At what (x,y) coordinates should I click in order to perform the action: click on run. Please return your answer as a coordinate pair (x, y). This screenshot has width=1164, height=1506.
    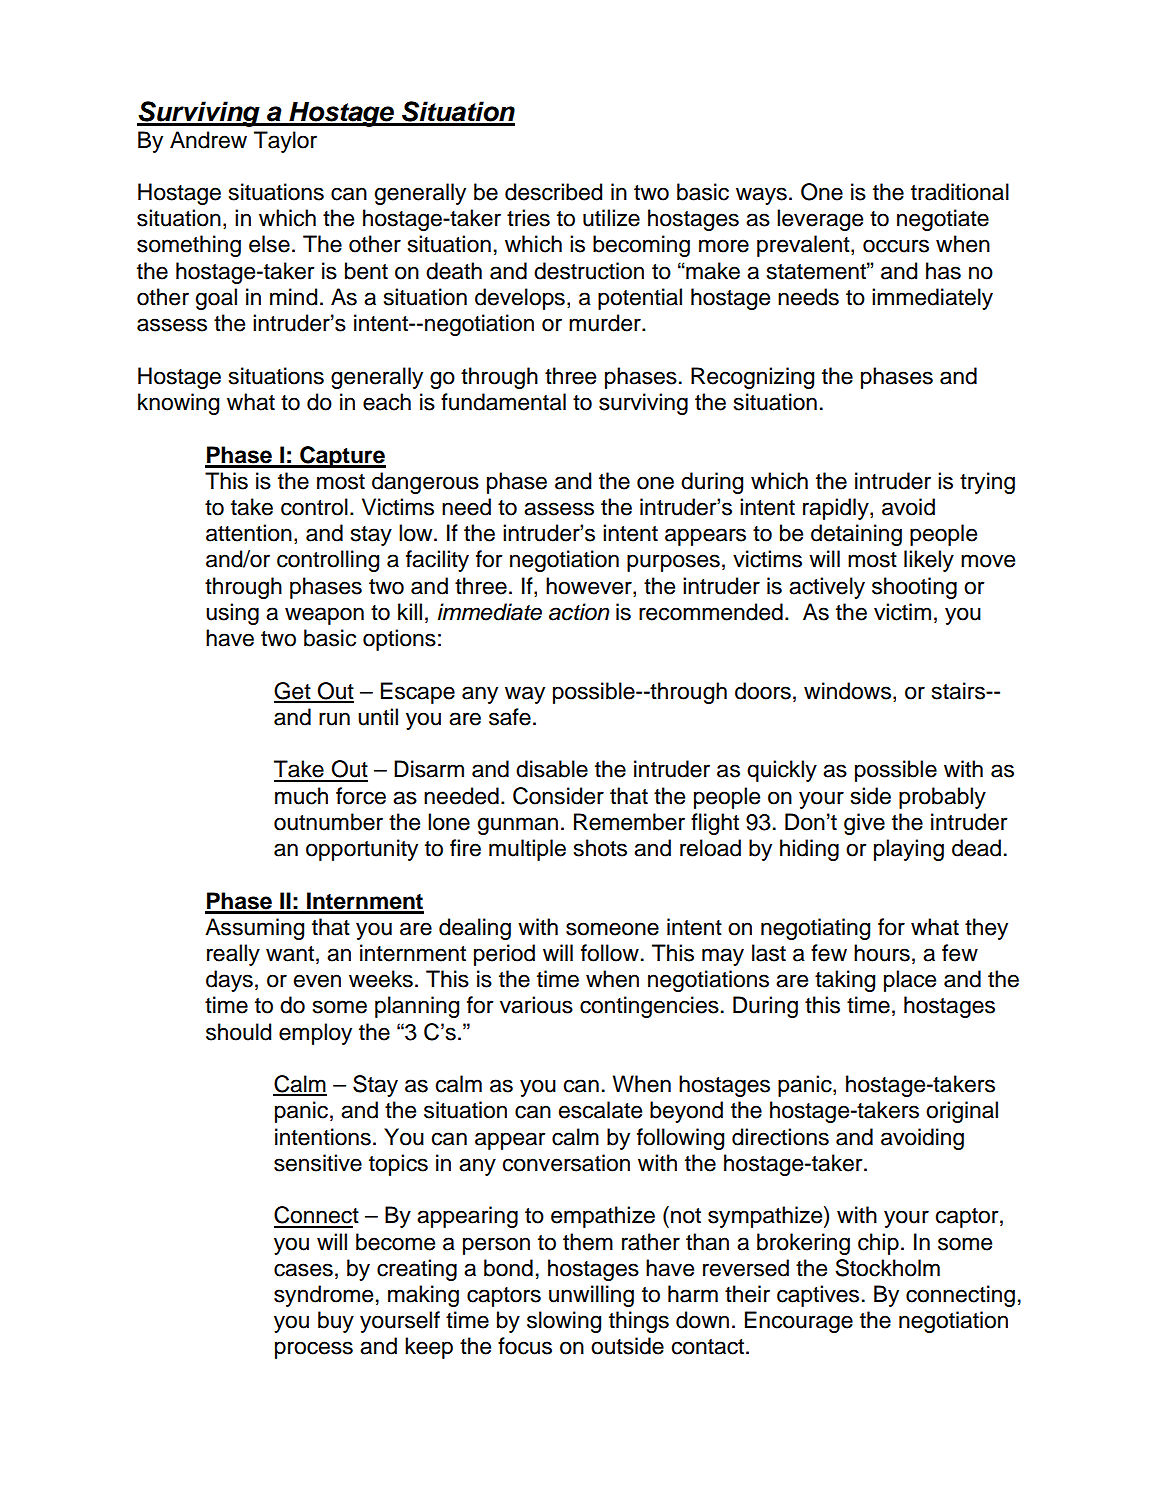
    Looking at the image, I should click on (334, 719).
